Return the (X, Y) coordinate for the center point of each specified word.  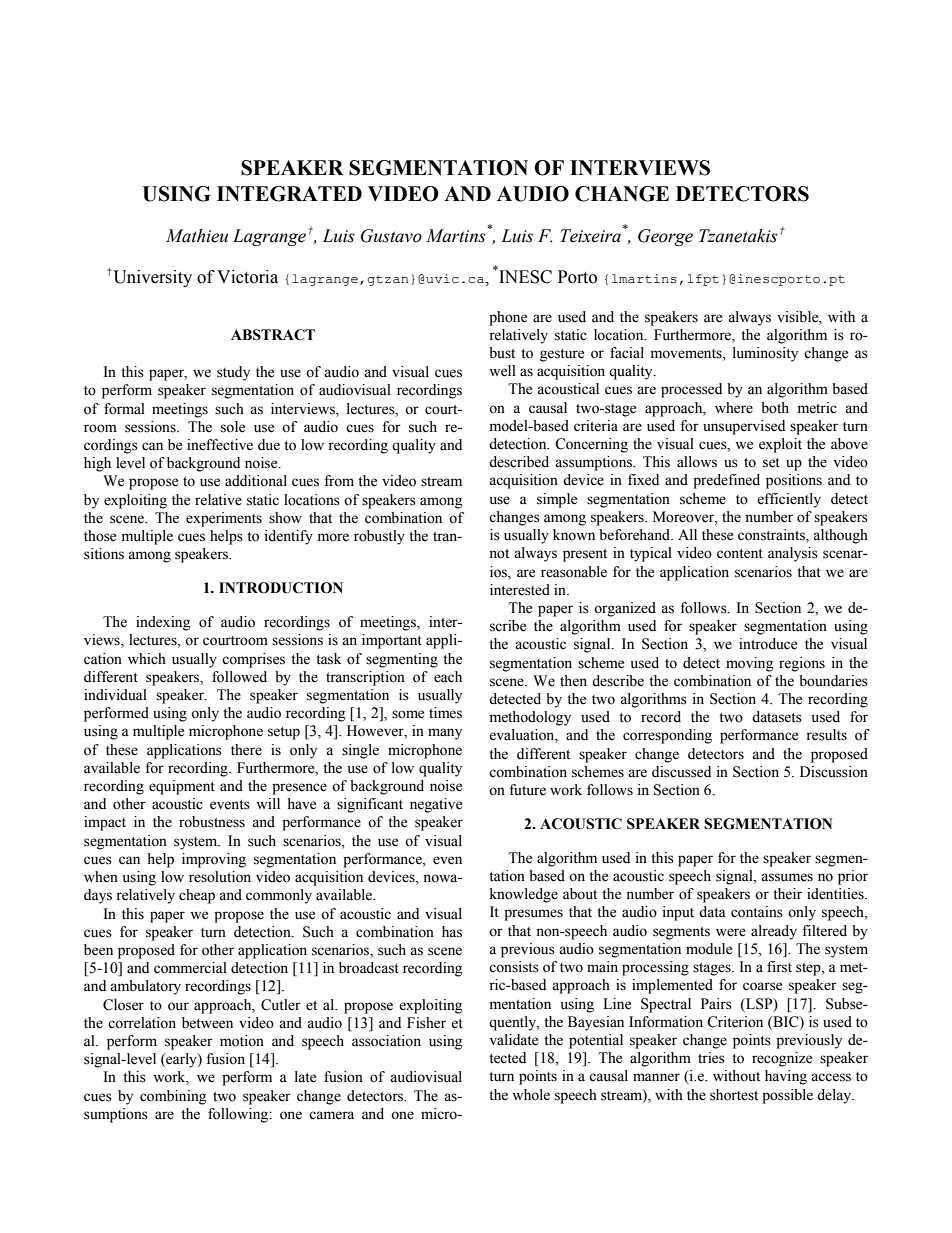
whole (531, 1095)
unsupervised (744, 427)
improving (214, 860)
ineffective (220, 445)
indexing (163, 623)
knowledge (524, 895)
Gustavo (391, 236)
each (448, 677)
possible (787, 1096)
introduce (768, 644)
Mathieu (197, 236)
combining (173, 1097)
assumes (787, 877)
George (665, 237)
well (502, 371)
